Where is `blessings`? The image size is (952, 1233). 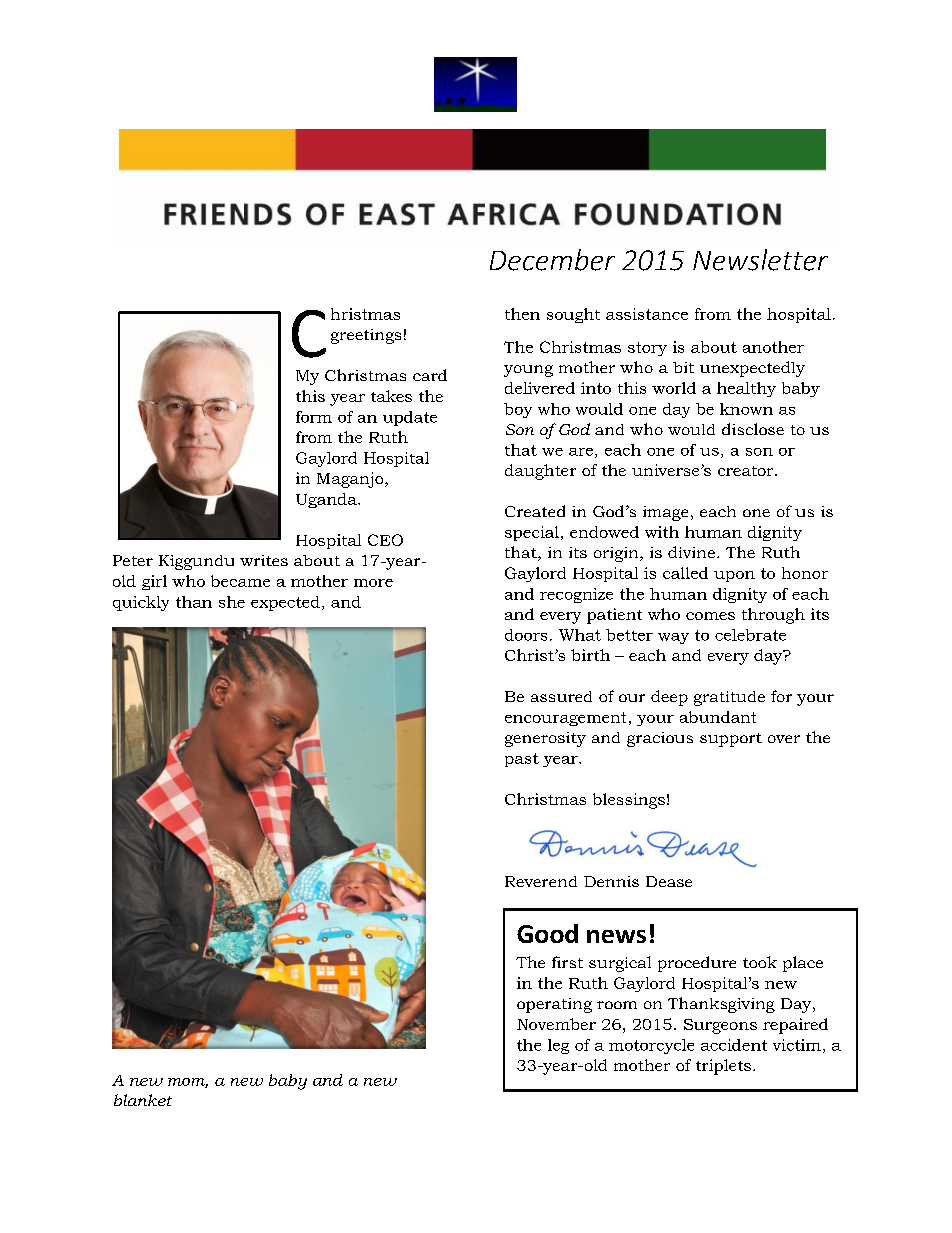 blessings is located at coordinates (629, 801).
